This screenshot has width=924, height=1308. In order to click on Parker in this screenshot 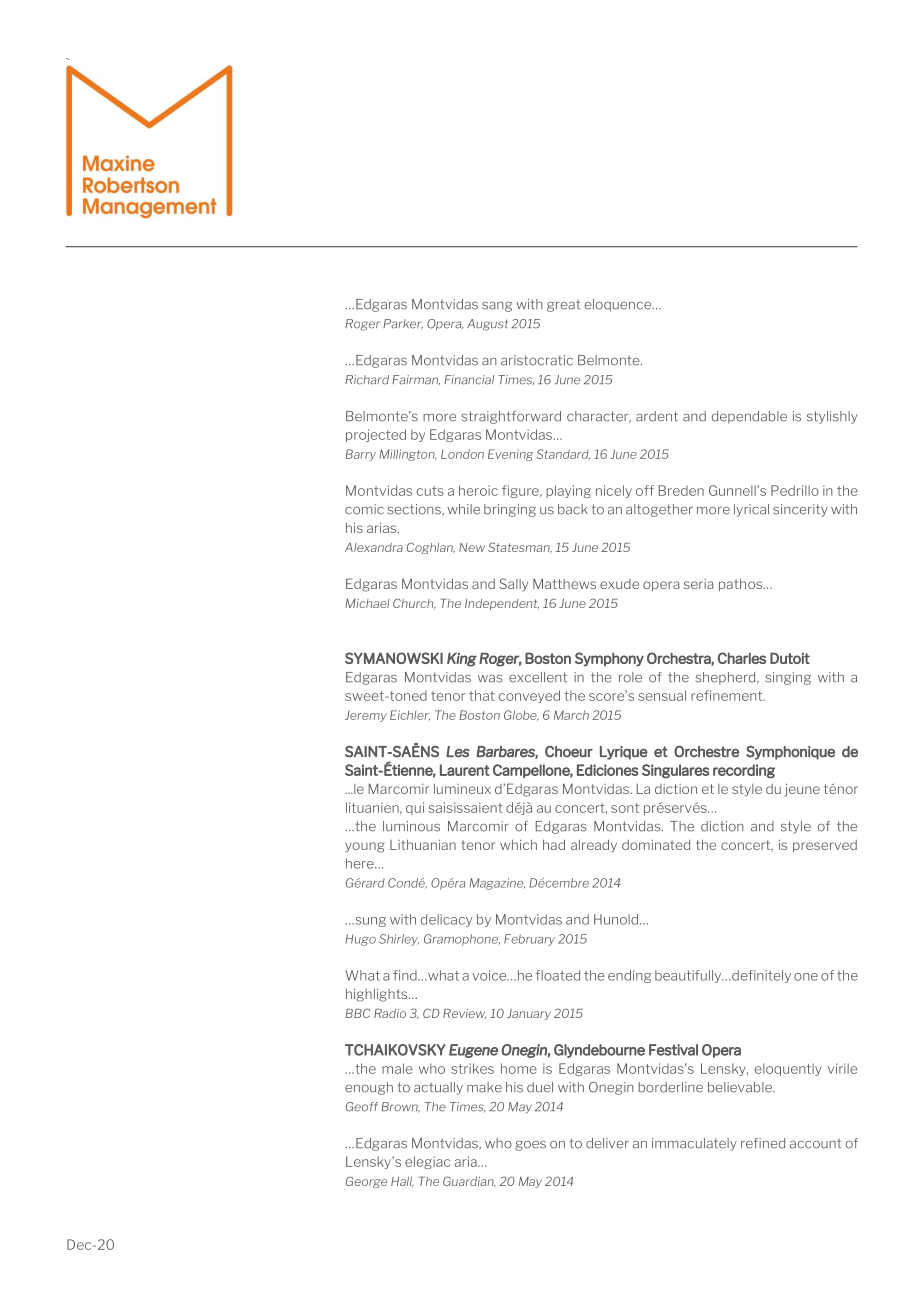, I will do `click(403, 324)`.
